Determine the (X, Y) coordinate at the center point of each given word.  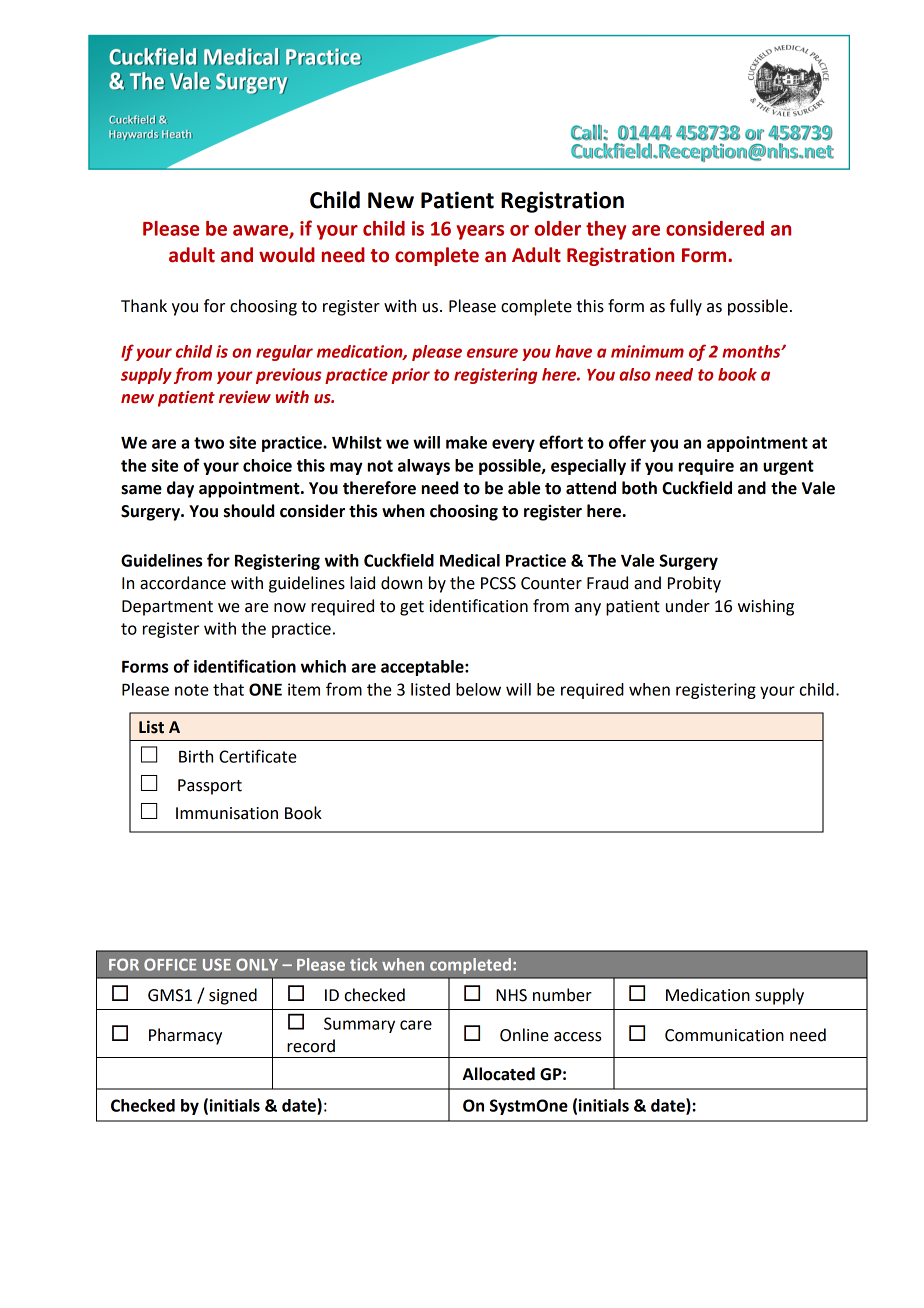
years (480, 232)
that (228, 689)
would (287, 255)
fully (686, 307)
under (688, 606)
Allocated (498, 1074)
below (478, 689)
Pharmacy (185, 1036)
